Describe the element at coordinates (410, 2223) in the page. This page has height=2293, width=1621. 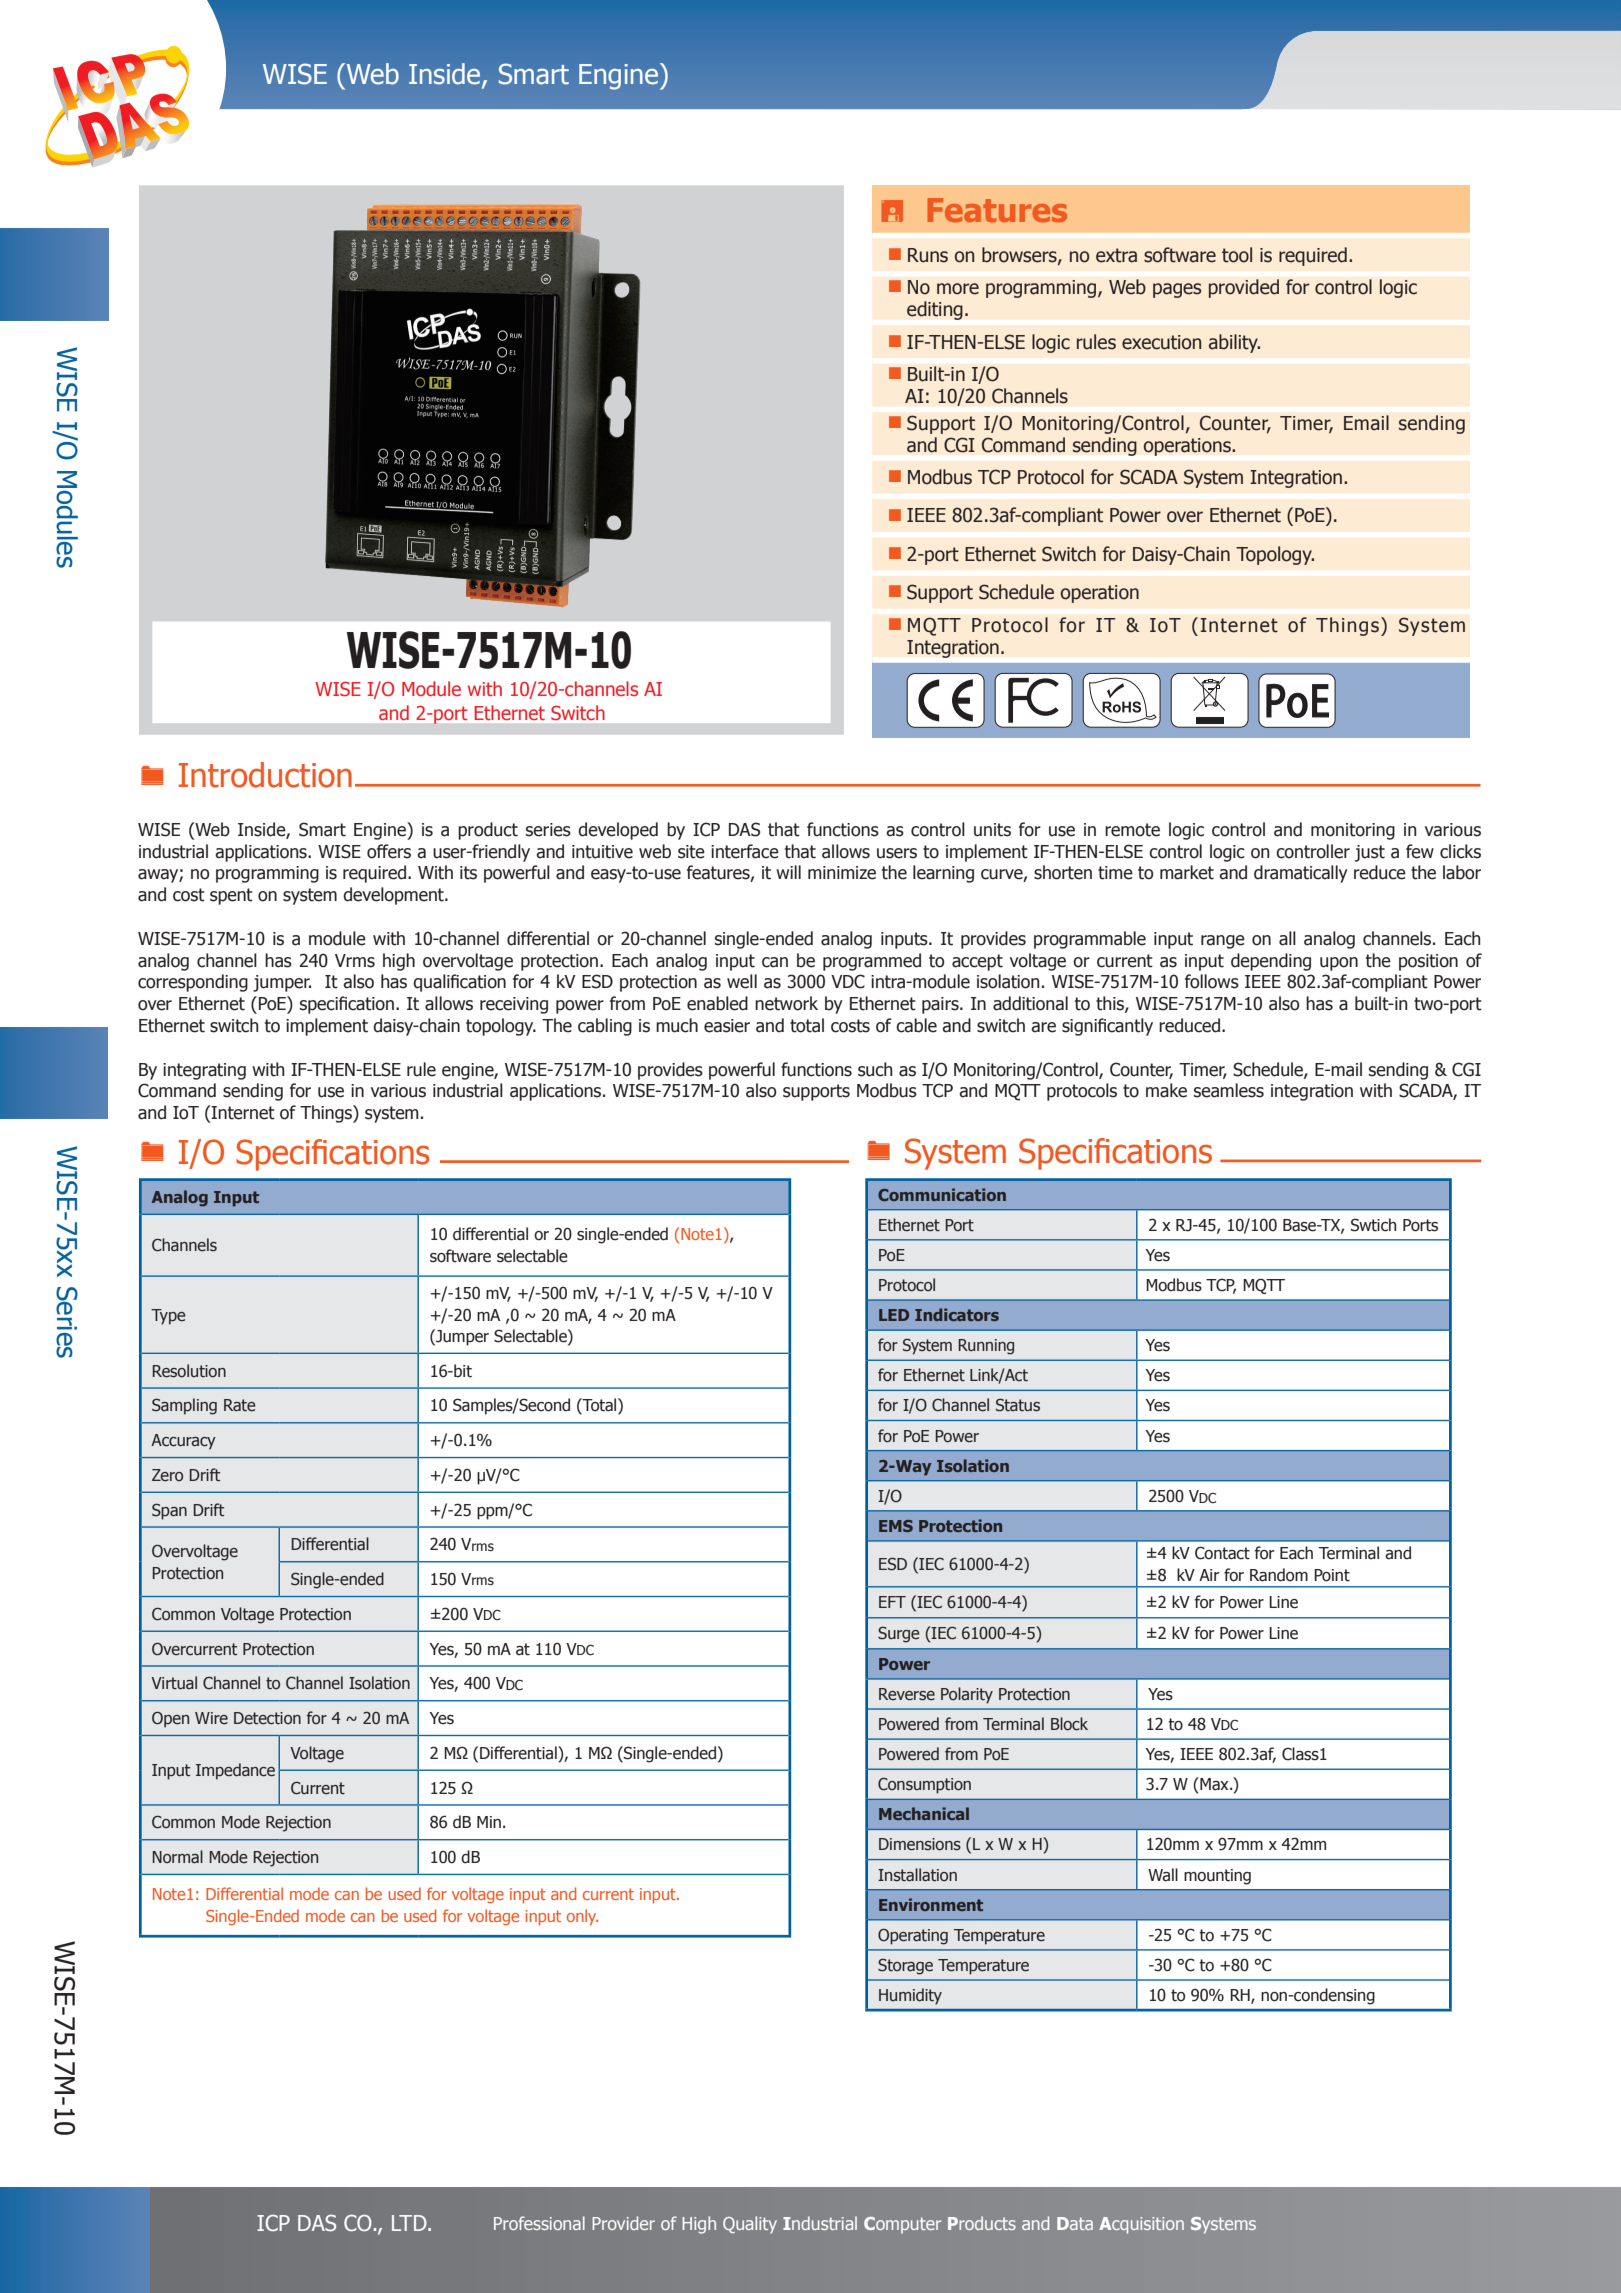
I see `LTD` at that location.
